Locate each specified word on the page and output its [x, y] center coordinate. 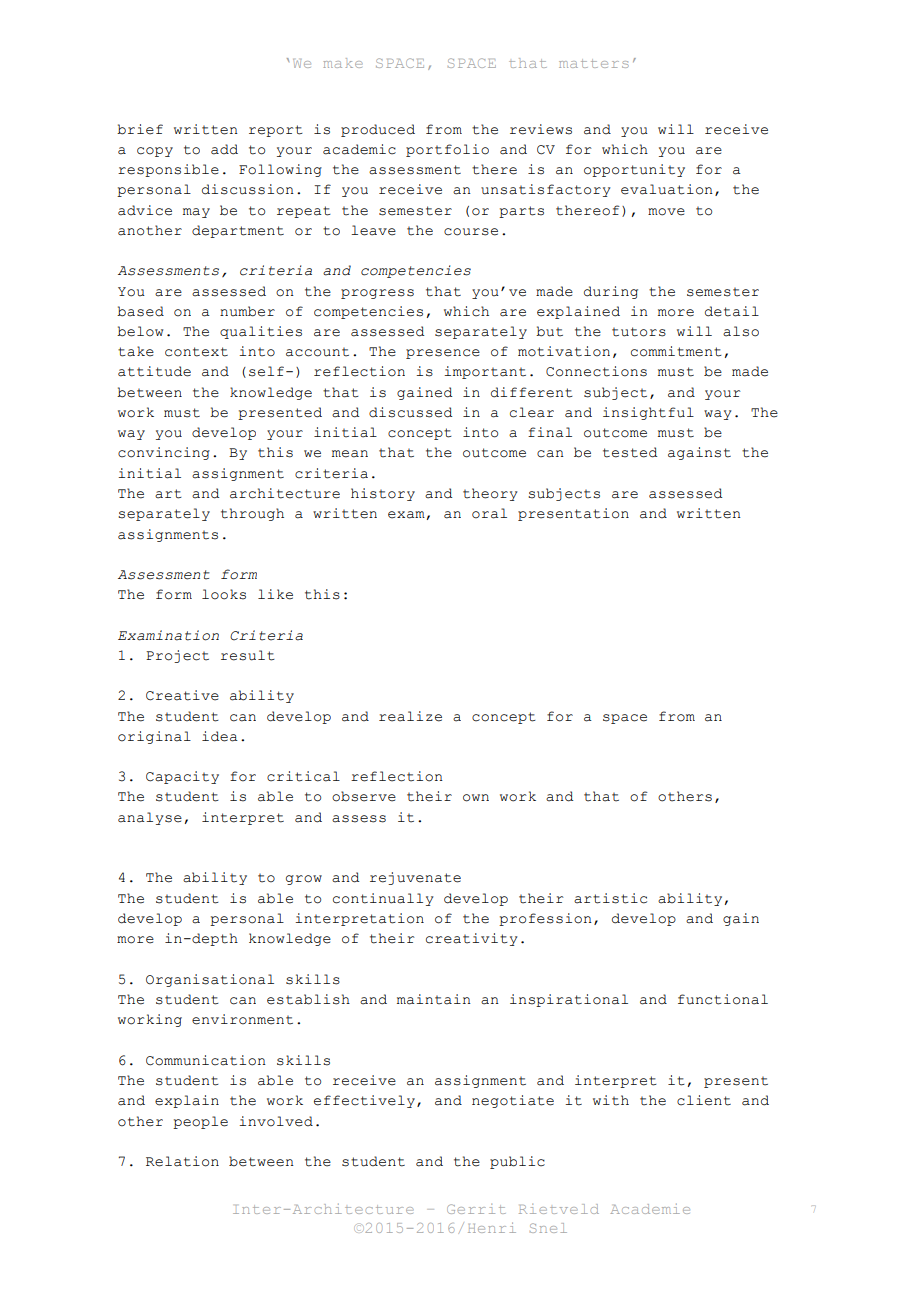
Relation [182, 1161]
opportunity [634, 170]
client [704, 1100]
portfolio [447, 150]
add [224, 149]
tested [630, 452]
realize [410, 716]
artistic [610, 898]
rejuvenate [415, 878]
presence [443, 354]
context [196, 352]
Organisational [210, 980]
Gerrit [476, 1209]
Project [177, 656]
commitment [676, 351]
